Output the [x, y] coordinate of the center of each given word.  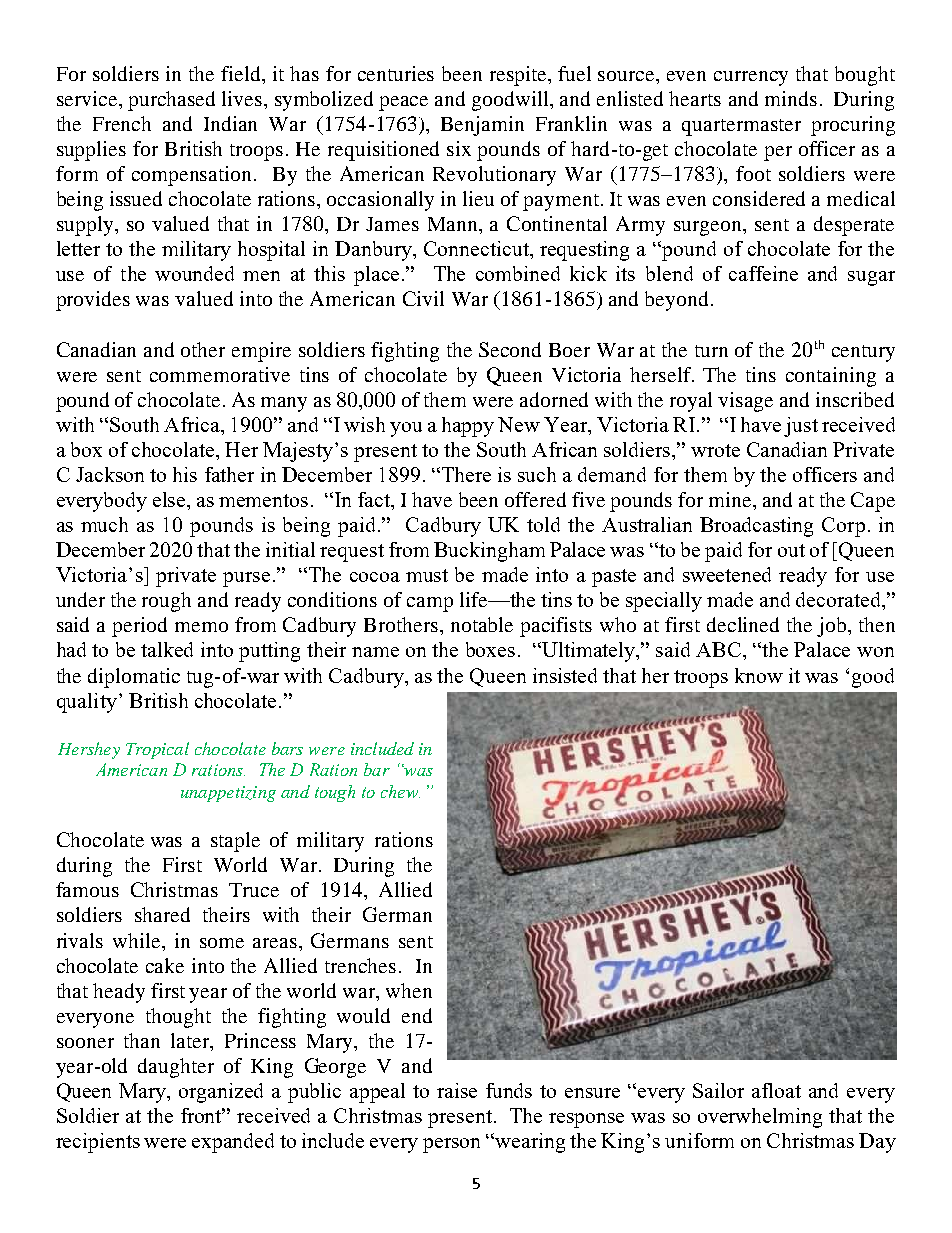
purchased [171, 101]
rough [166, 602]
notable [482, 624]
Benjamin [482, 126]
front [203, 1115]
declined [743, 624]
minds [791, 98]
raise [457, 1090]
